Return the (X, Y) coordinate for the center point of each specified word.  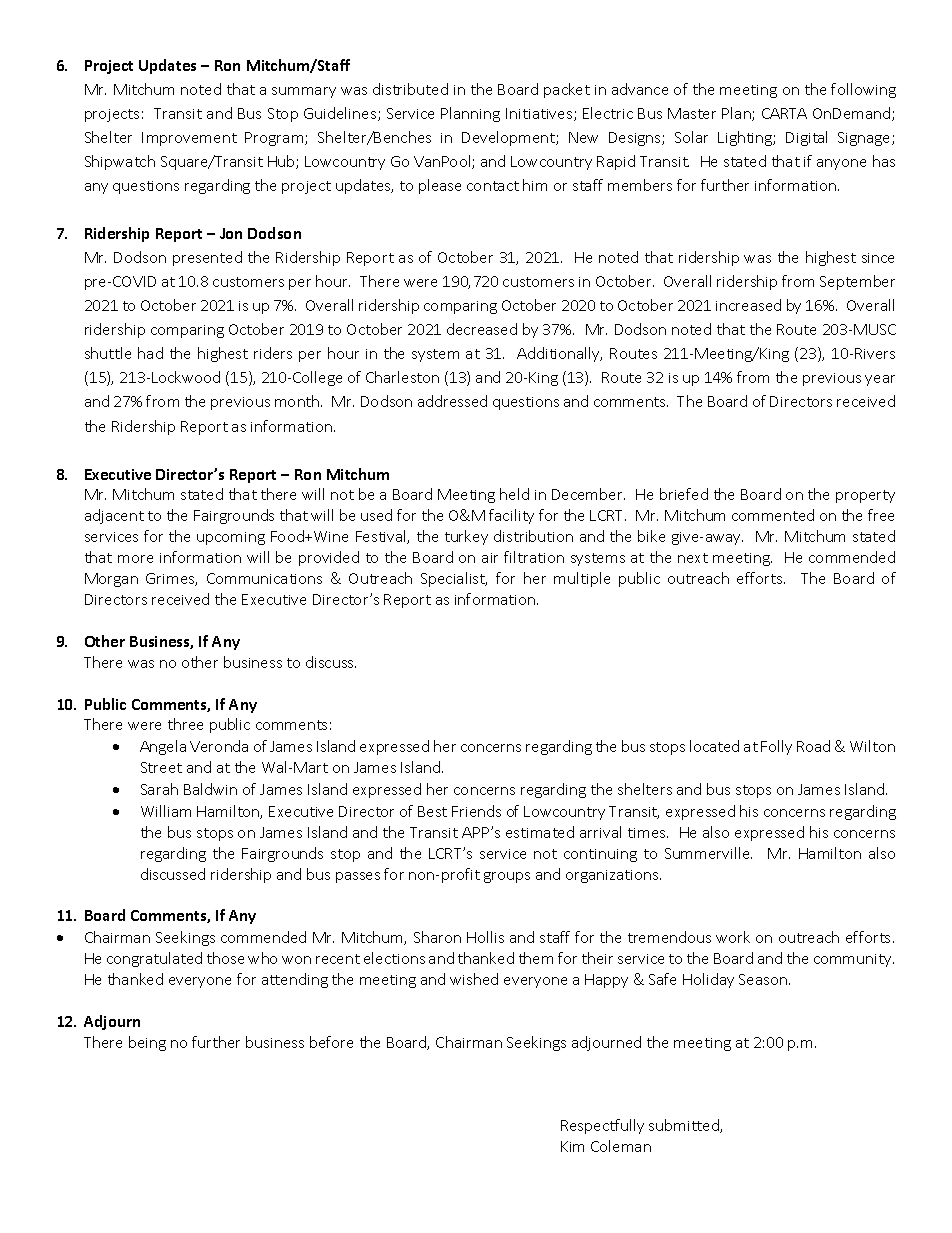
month (298, 401)
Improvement (189, 139)
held (514, 494)
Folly (776, 747)
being (147, 1043)
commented (773, 515)
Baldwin (210, 789)
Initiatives (540, 114)
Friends (476, 811)
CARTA (784, 113)
